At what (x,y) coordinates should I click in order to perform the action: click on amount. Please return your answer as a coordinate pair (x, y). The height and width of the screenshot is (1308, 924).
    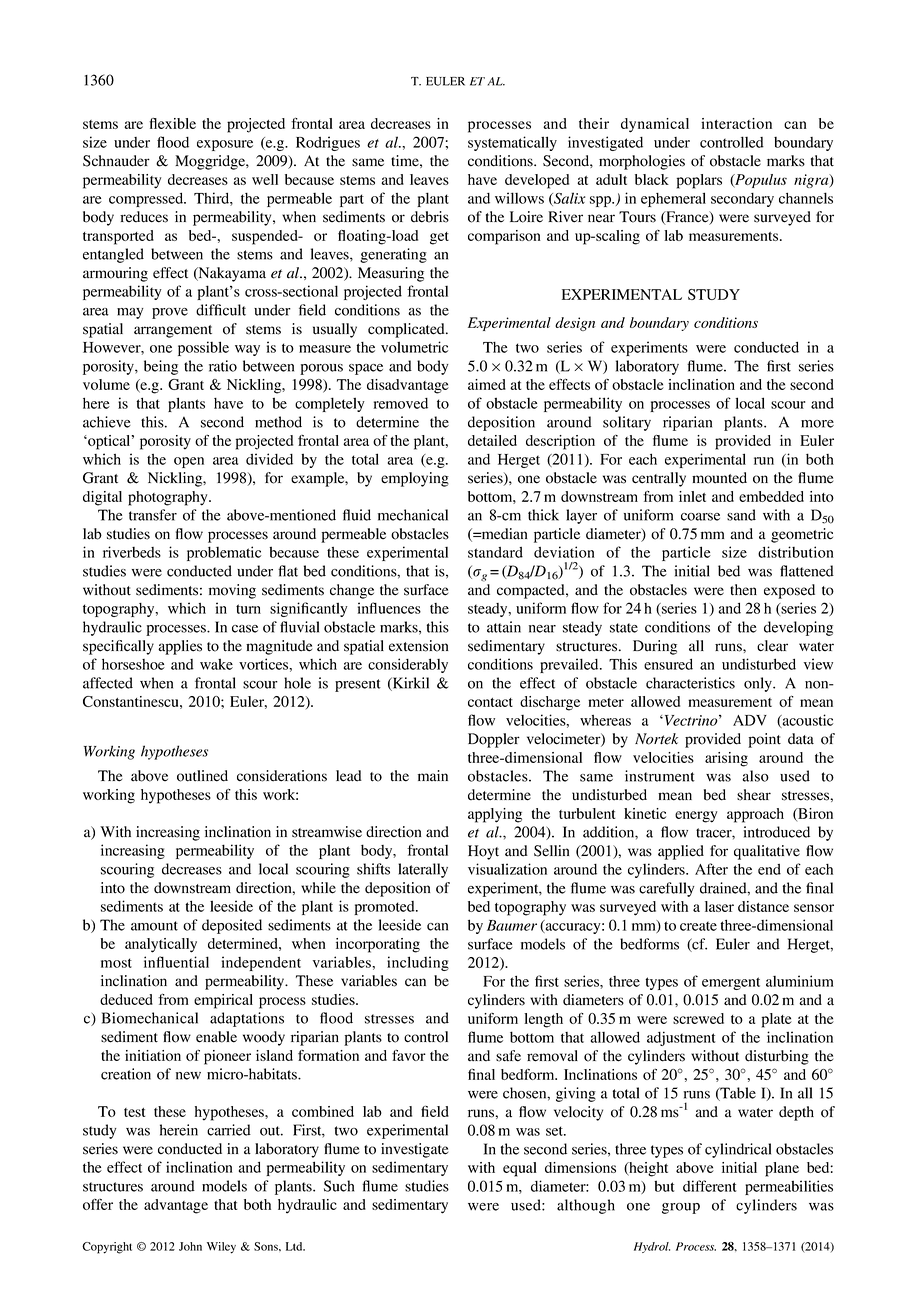
    Looking at the image, I should click on (154, 926).
